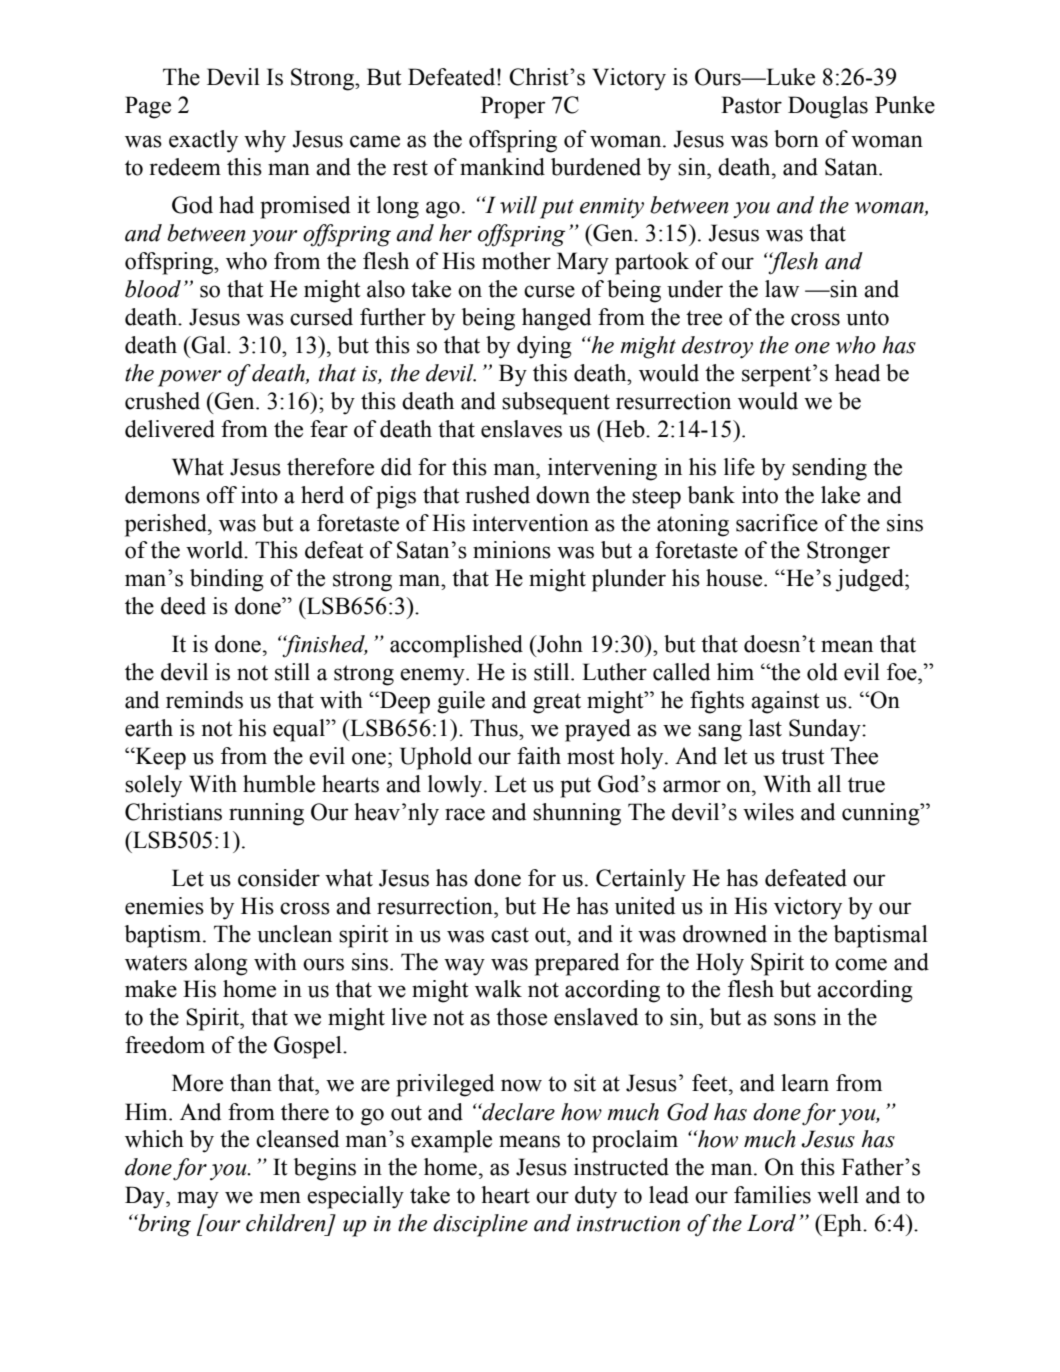  What do you see at coordinates (513, 107) in the page?
I see `Proper` at bounding box center [513, 107].
